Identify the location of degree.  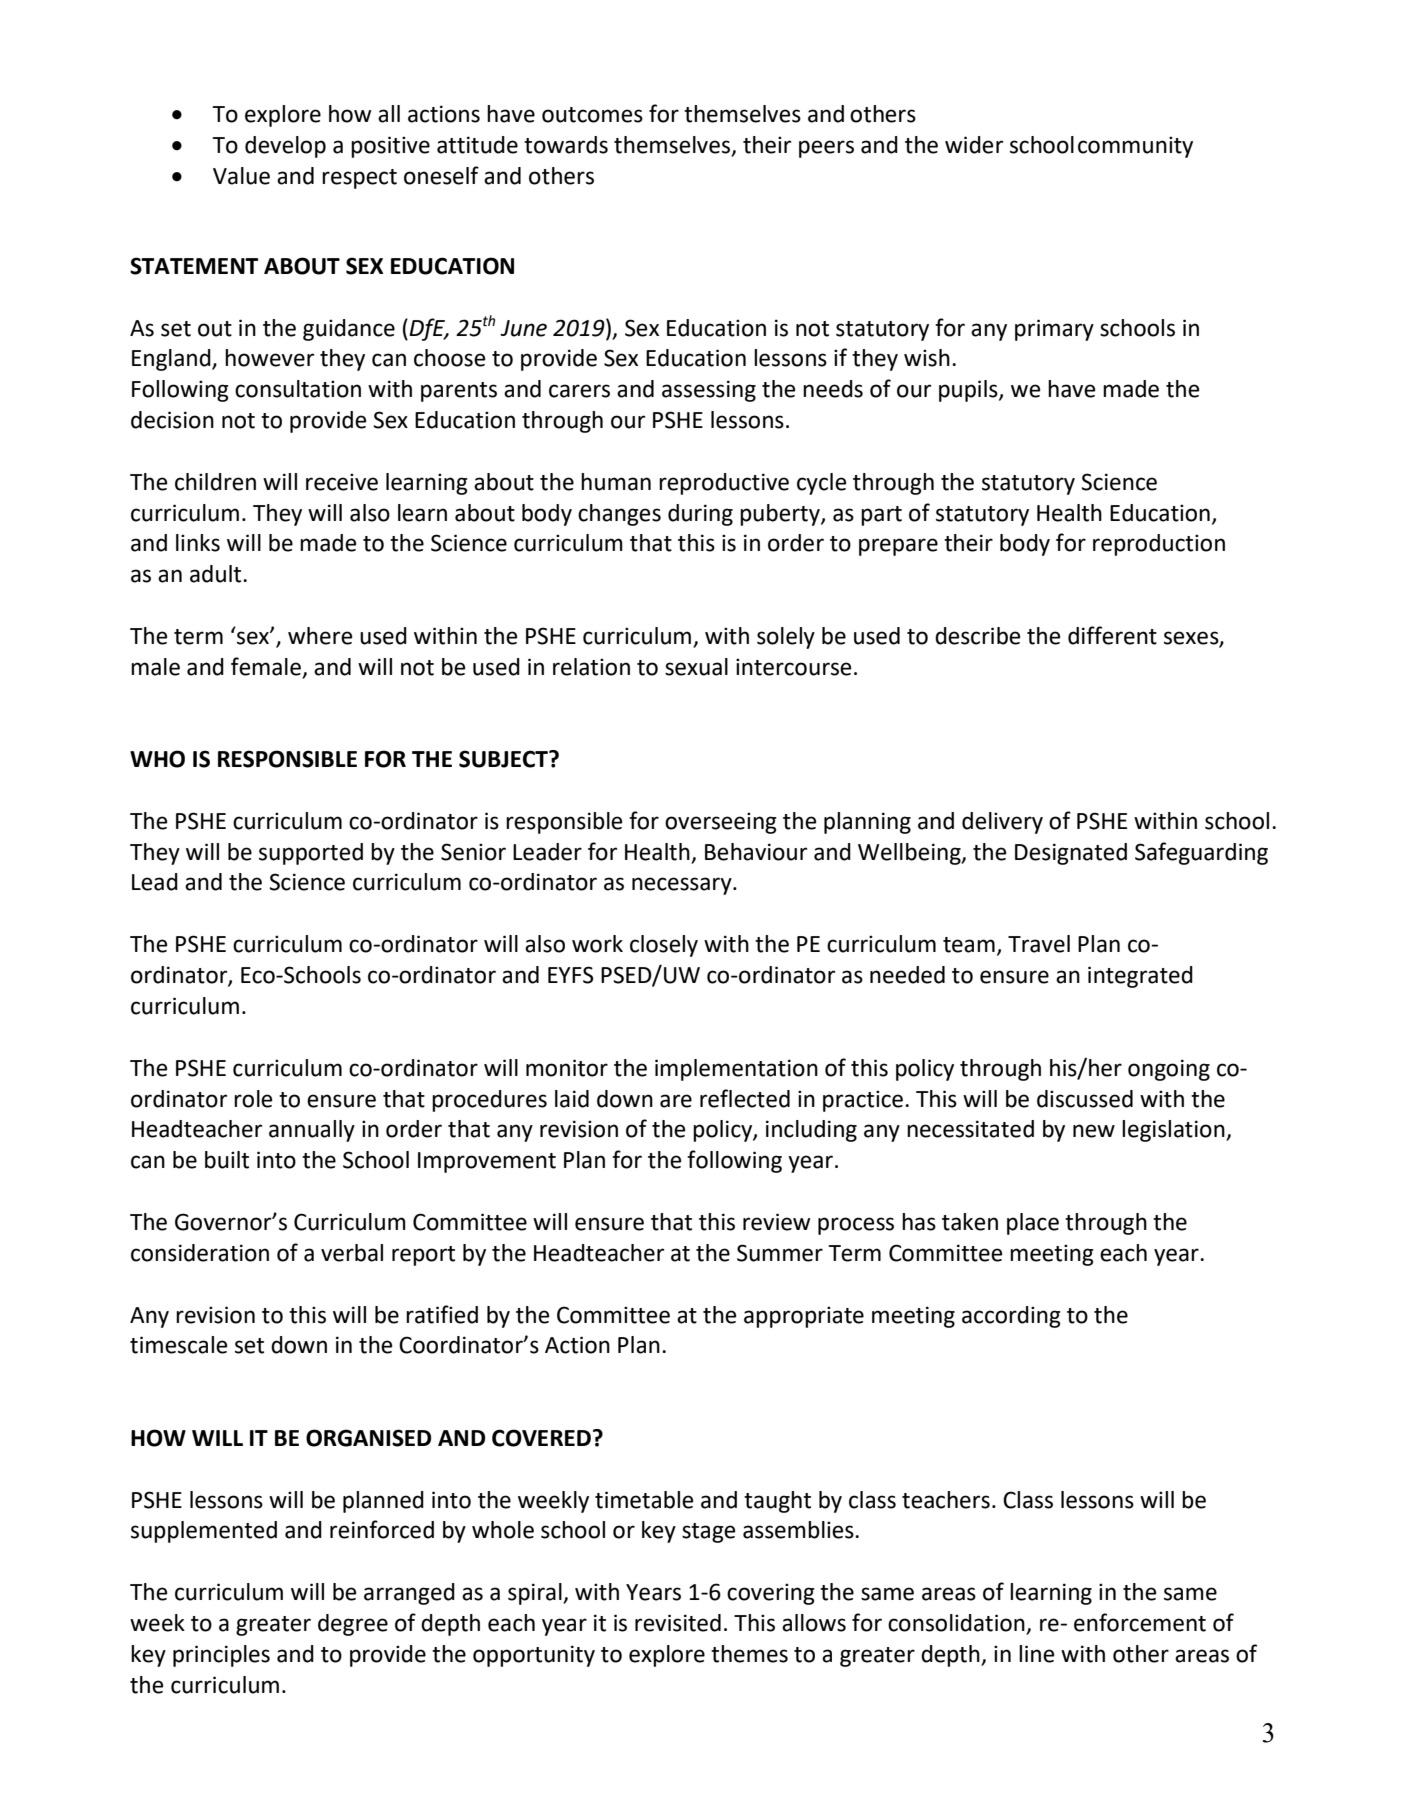
(353, 1625).
